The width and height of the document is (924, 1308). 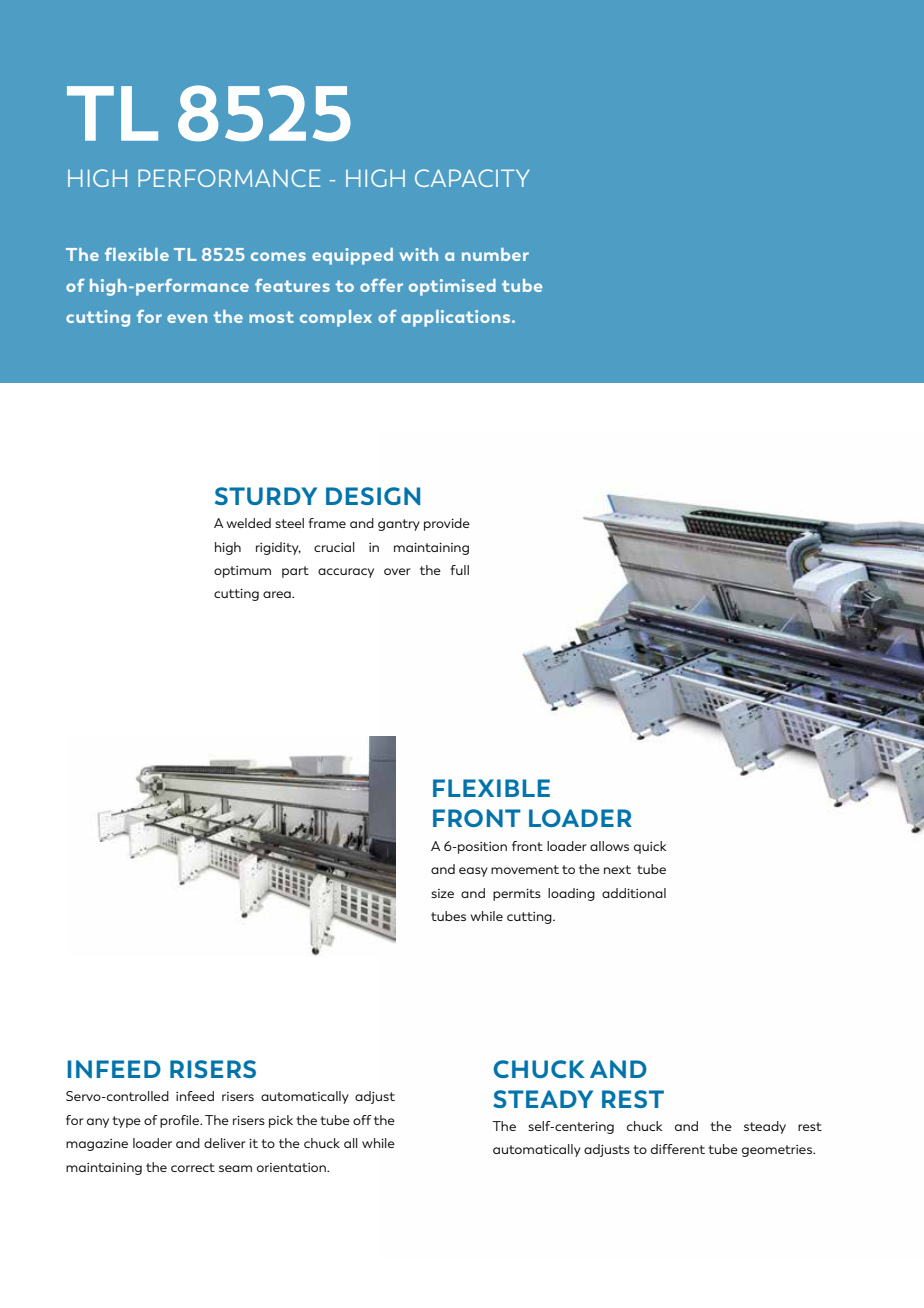 What do you see at coordinates (473, 872) in the document?
I see `easy` at bounding box center [473, 872].
